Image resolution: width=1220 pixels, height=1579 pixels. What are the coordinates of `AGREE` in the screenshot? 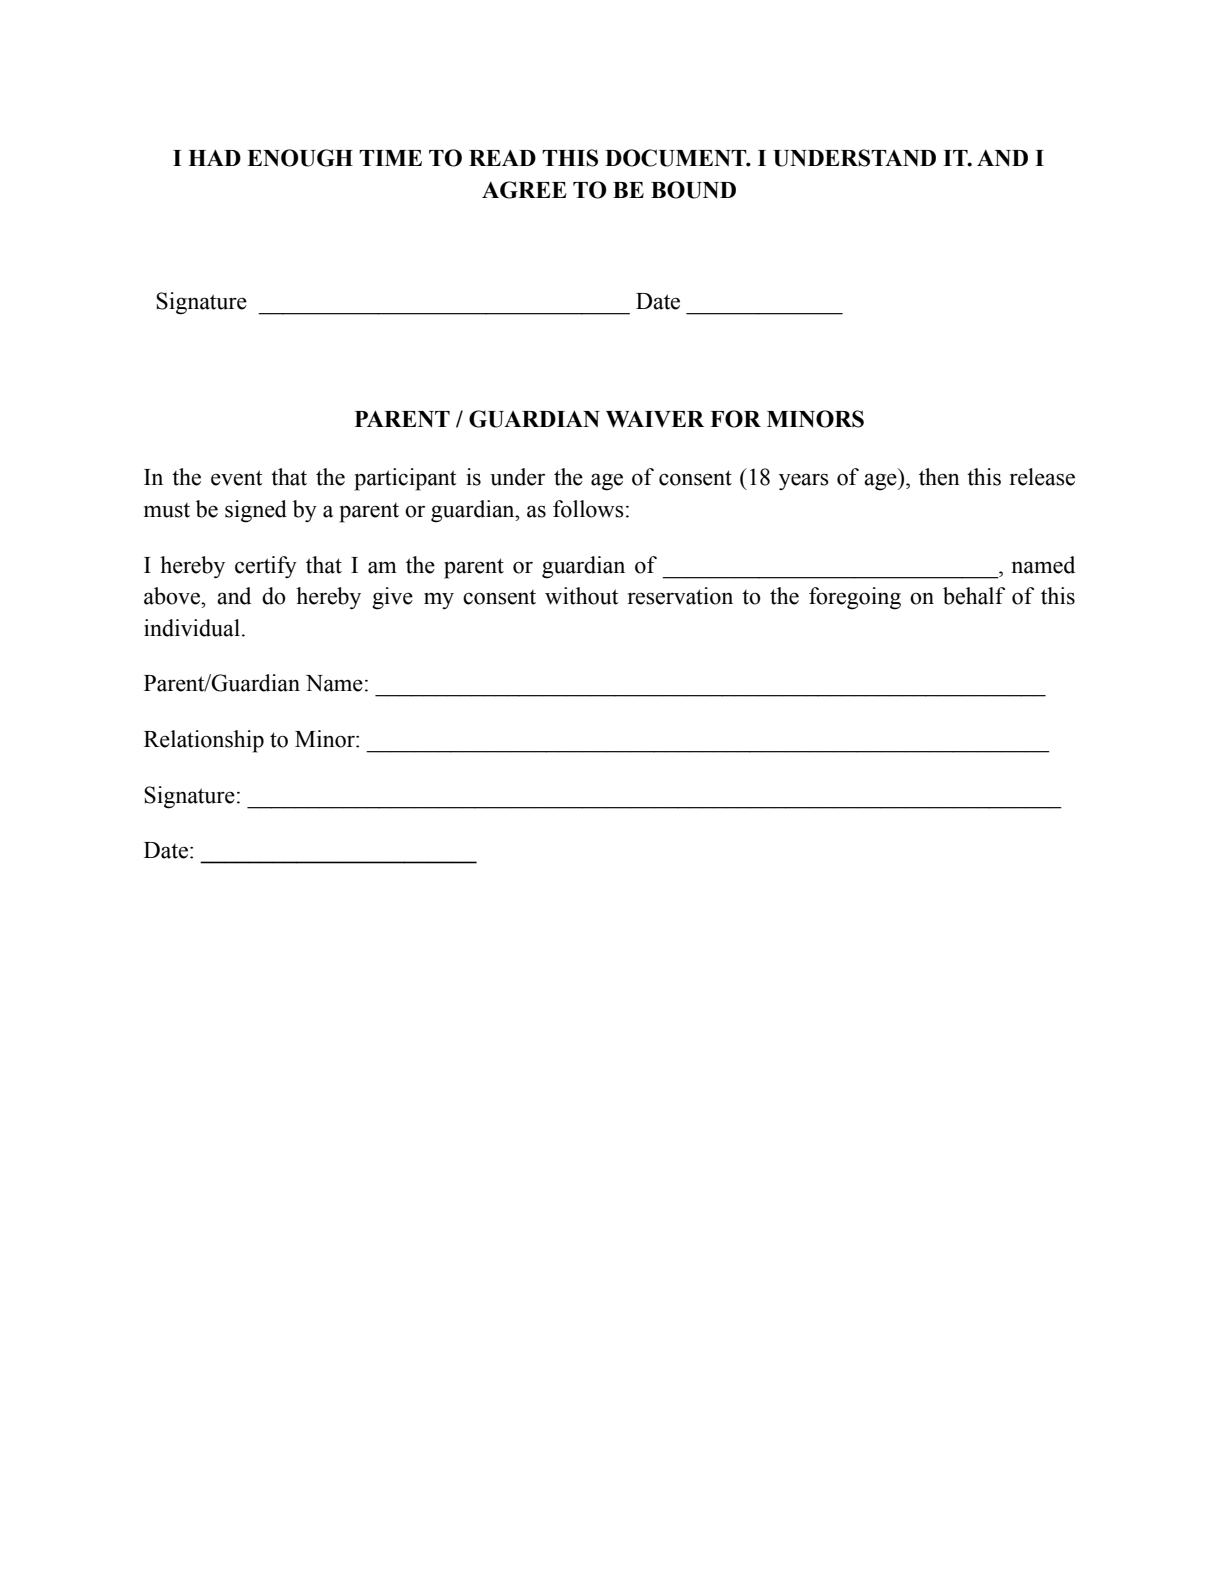 It's located at (524, 190).
